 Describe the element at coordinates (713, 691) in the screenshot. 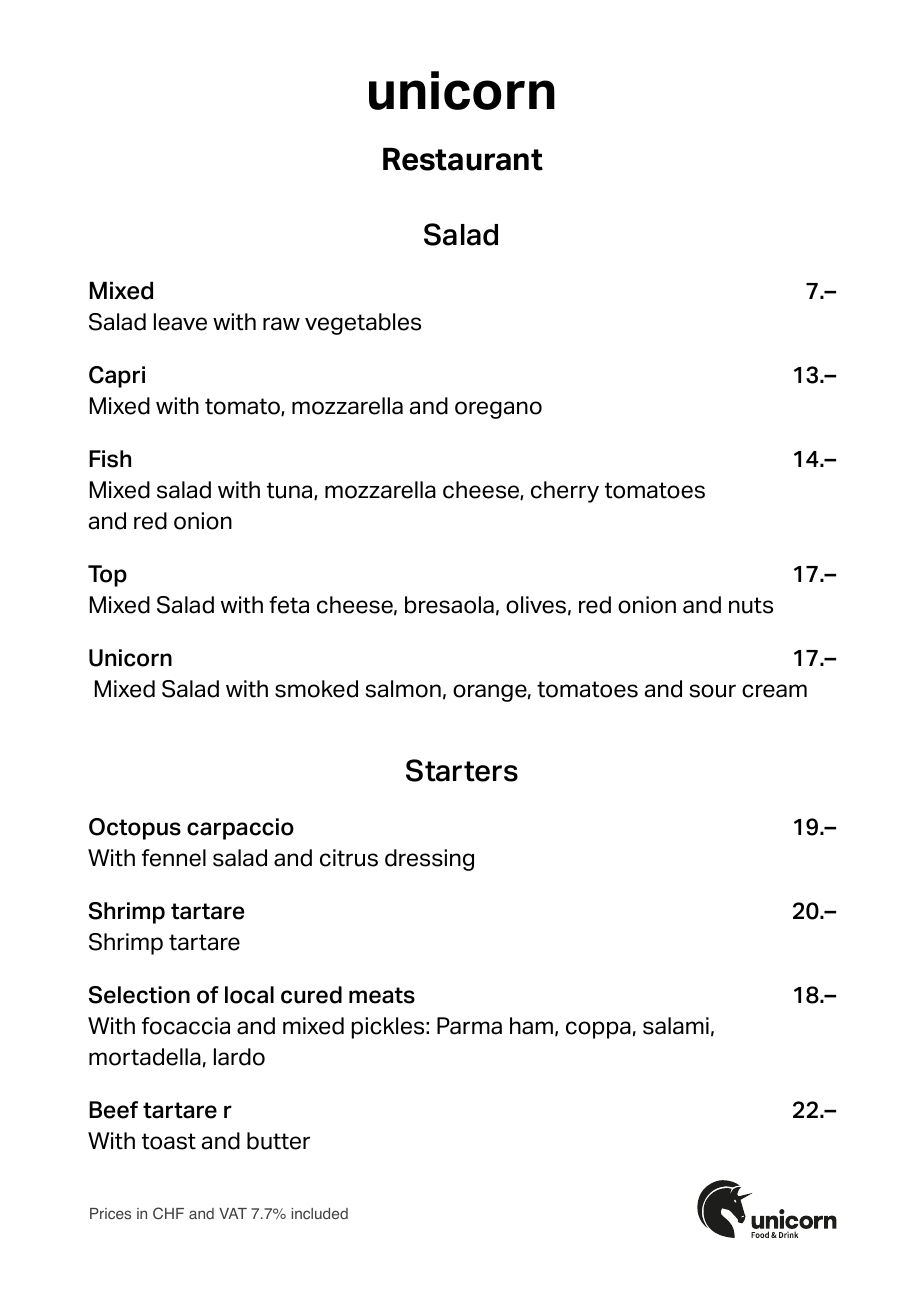

I see `sour` at that location.
